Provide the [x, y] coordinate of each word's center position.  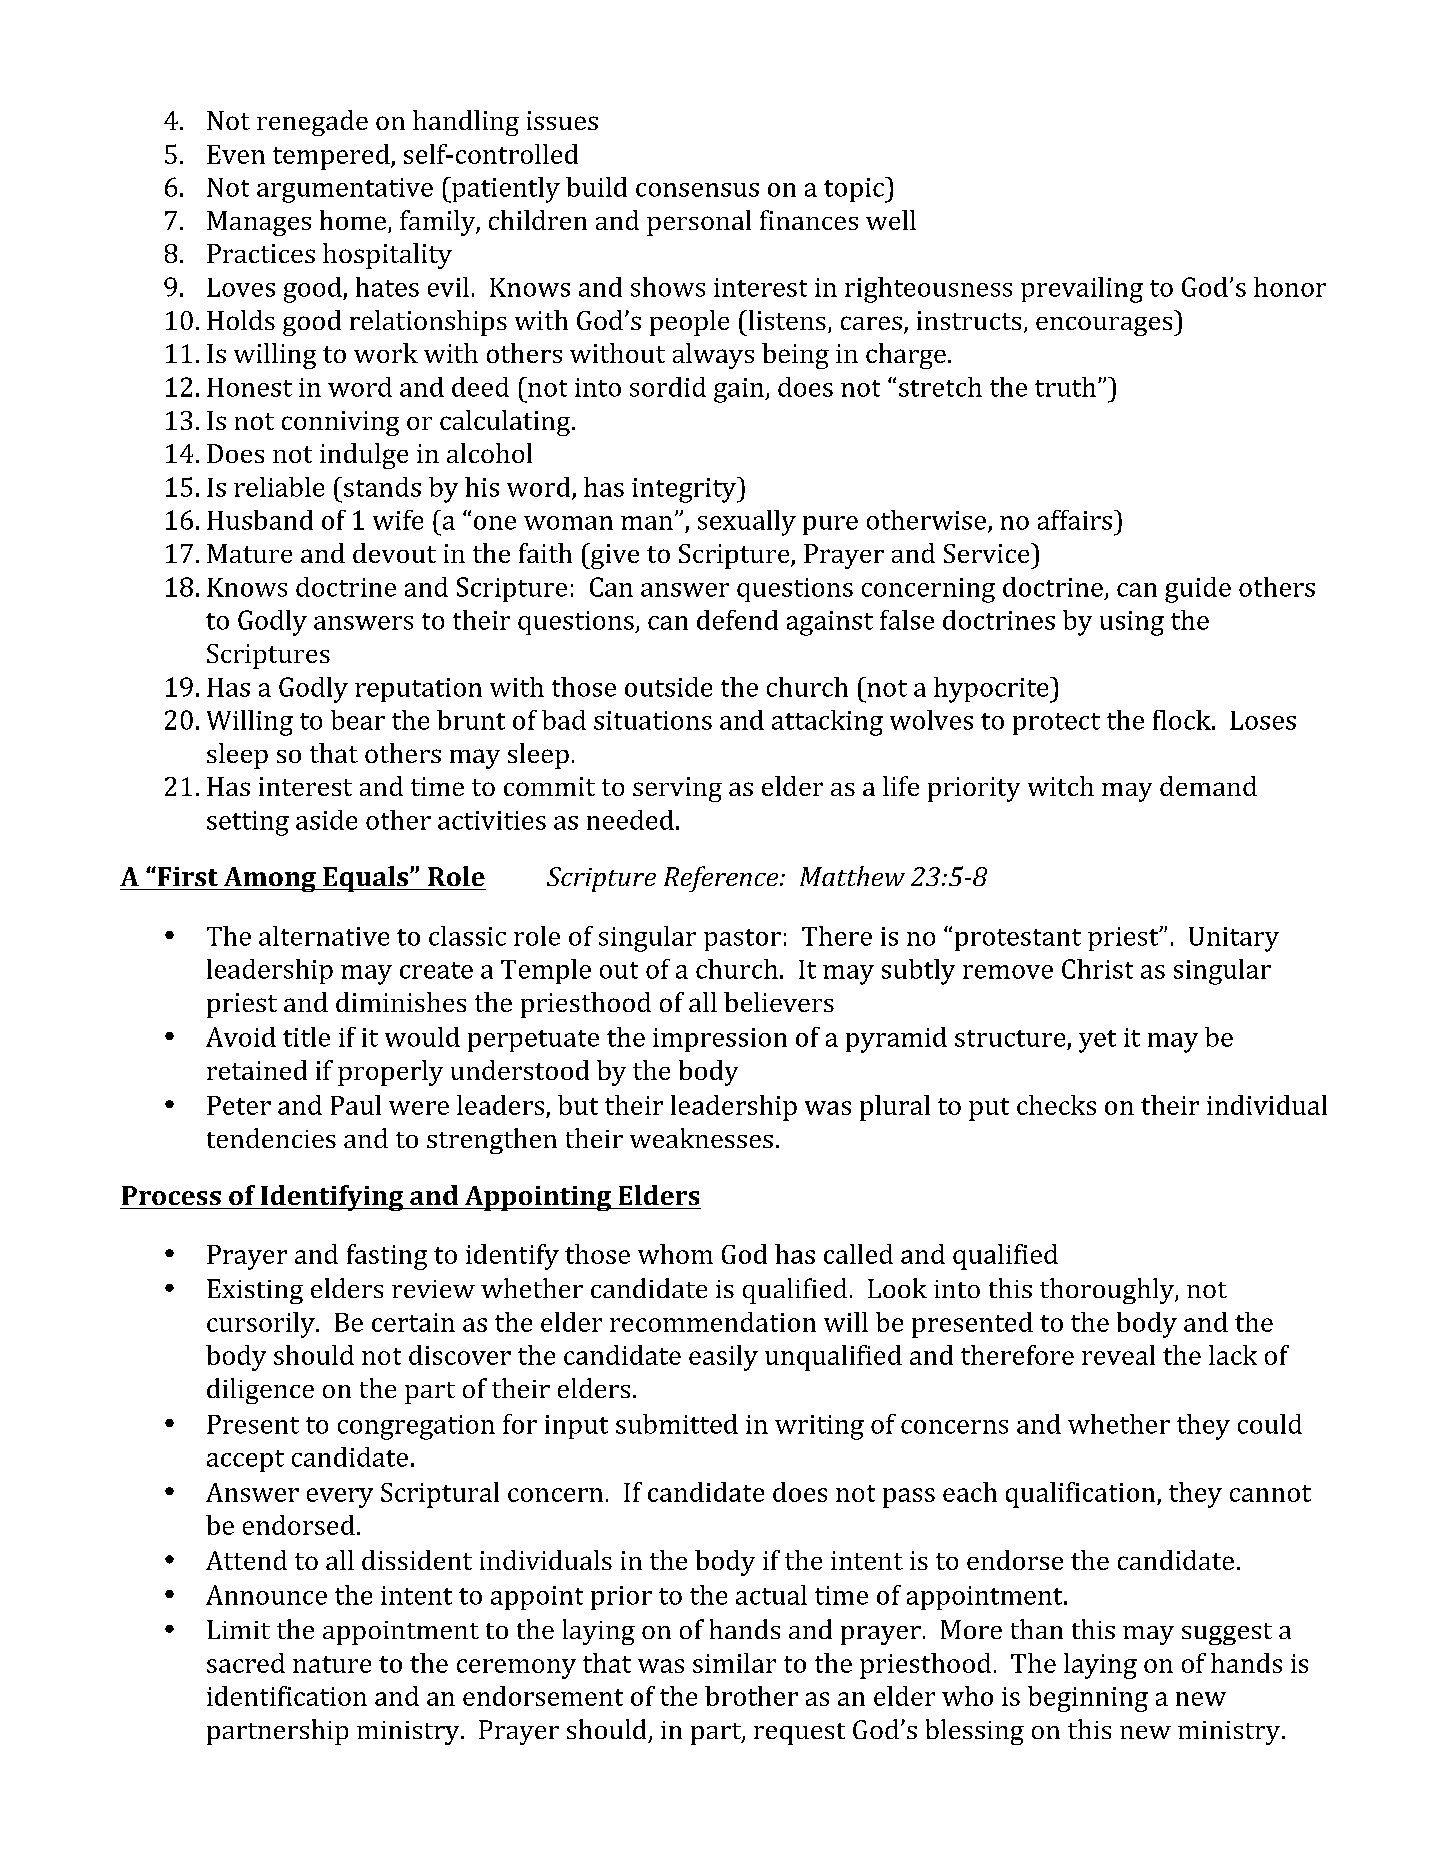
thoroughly [1108, 1291]
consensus [697, 190]
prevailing [1082, 290]
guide [1198, 590]
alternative [324, 936]
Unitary [1234, 939]
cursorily [262, 1325]
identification [287, 1696]
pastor [742, 940]
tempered [332, 157]
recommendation [713, 1322]
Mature [249, 553]
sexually [747, 523]
